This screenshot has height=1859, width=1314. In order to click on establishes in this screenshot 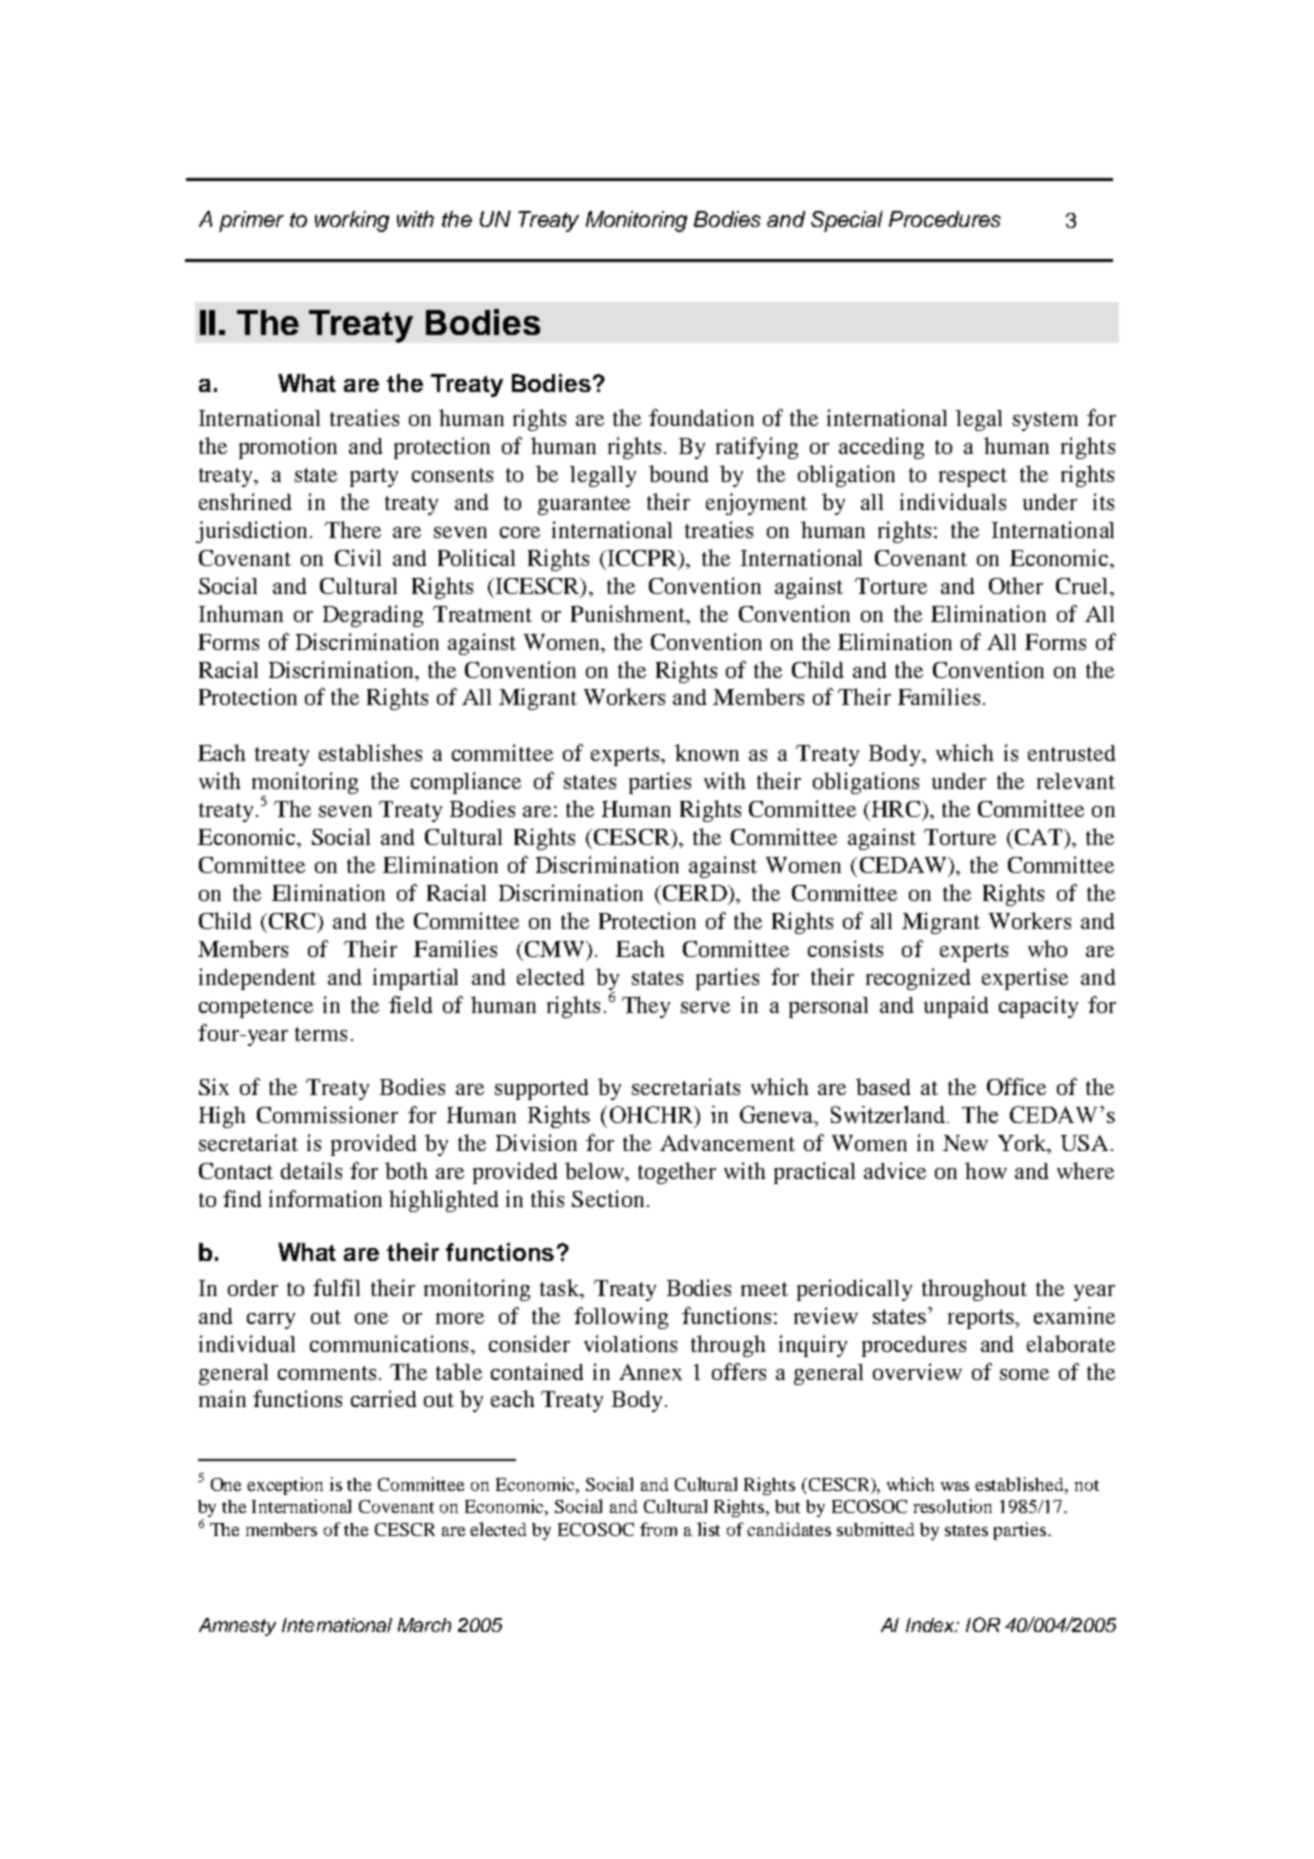, I will do `click(370, 752)`.
